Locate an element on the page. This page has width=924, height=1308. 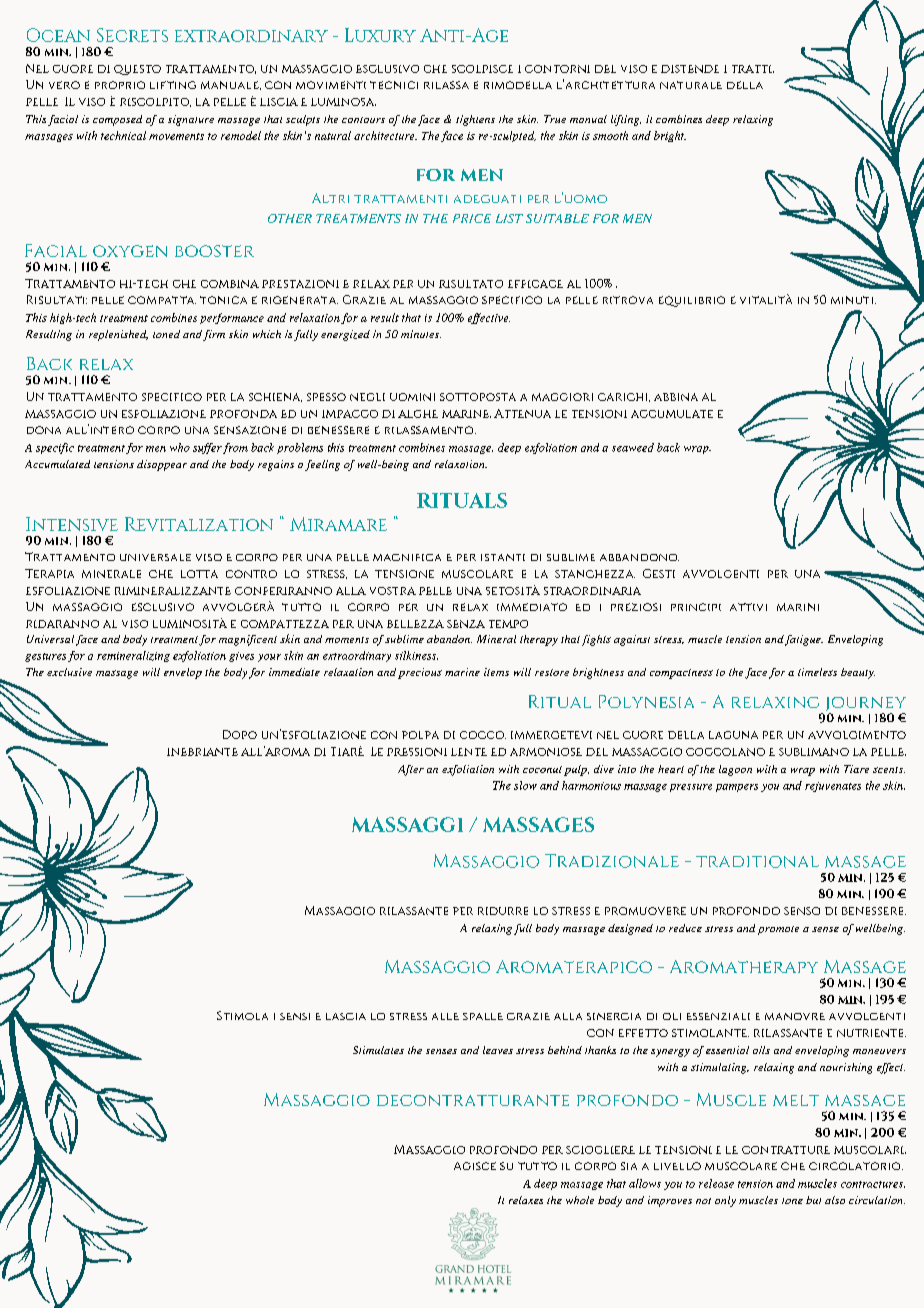
tightens is located at coordinates (475, 120).
